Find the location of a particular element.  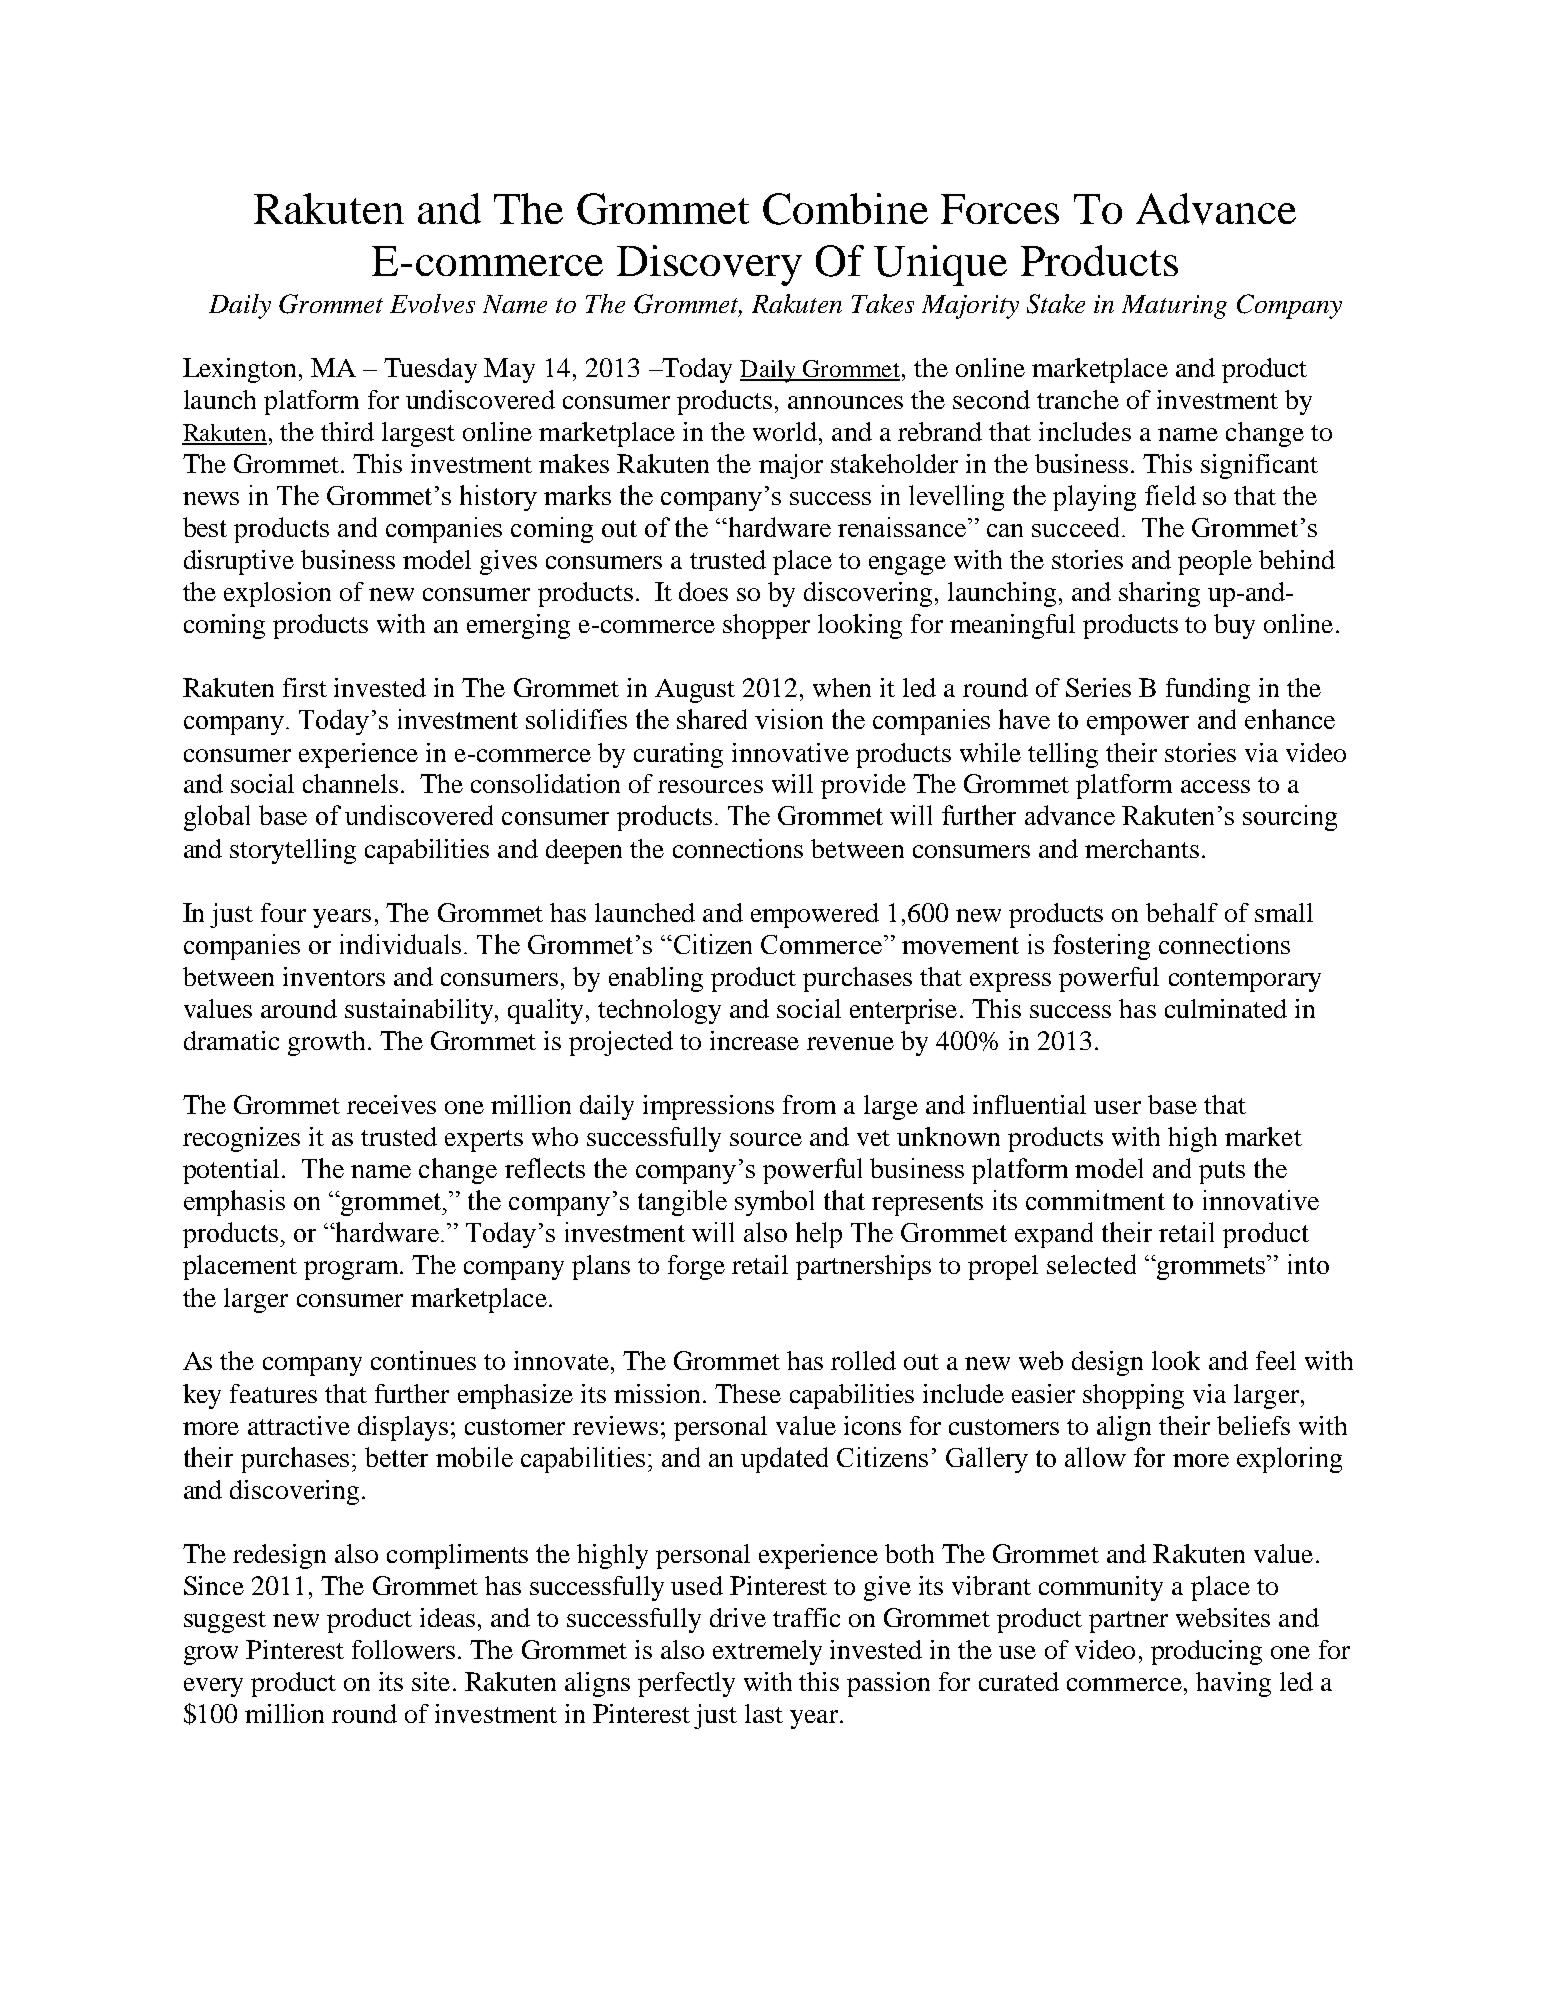

Evolves is located at coordinates (432, 303).
